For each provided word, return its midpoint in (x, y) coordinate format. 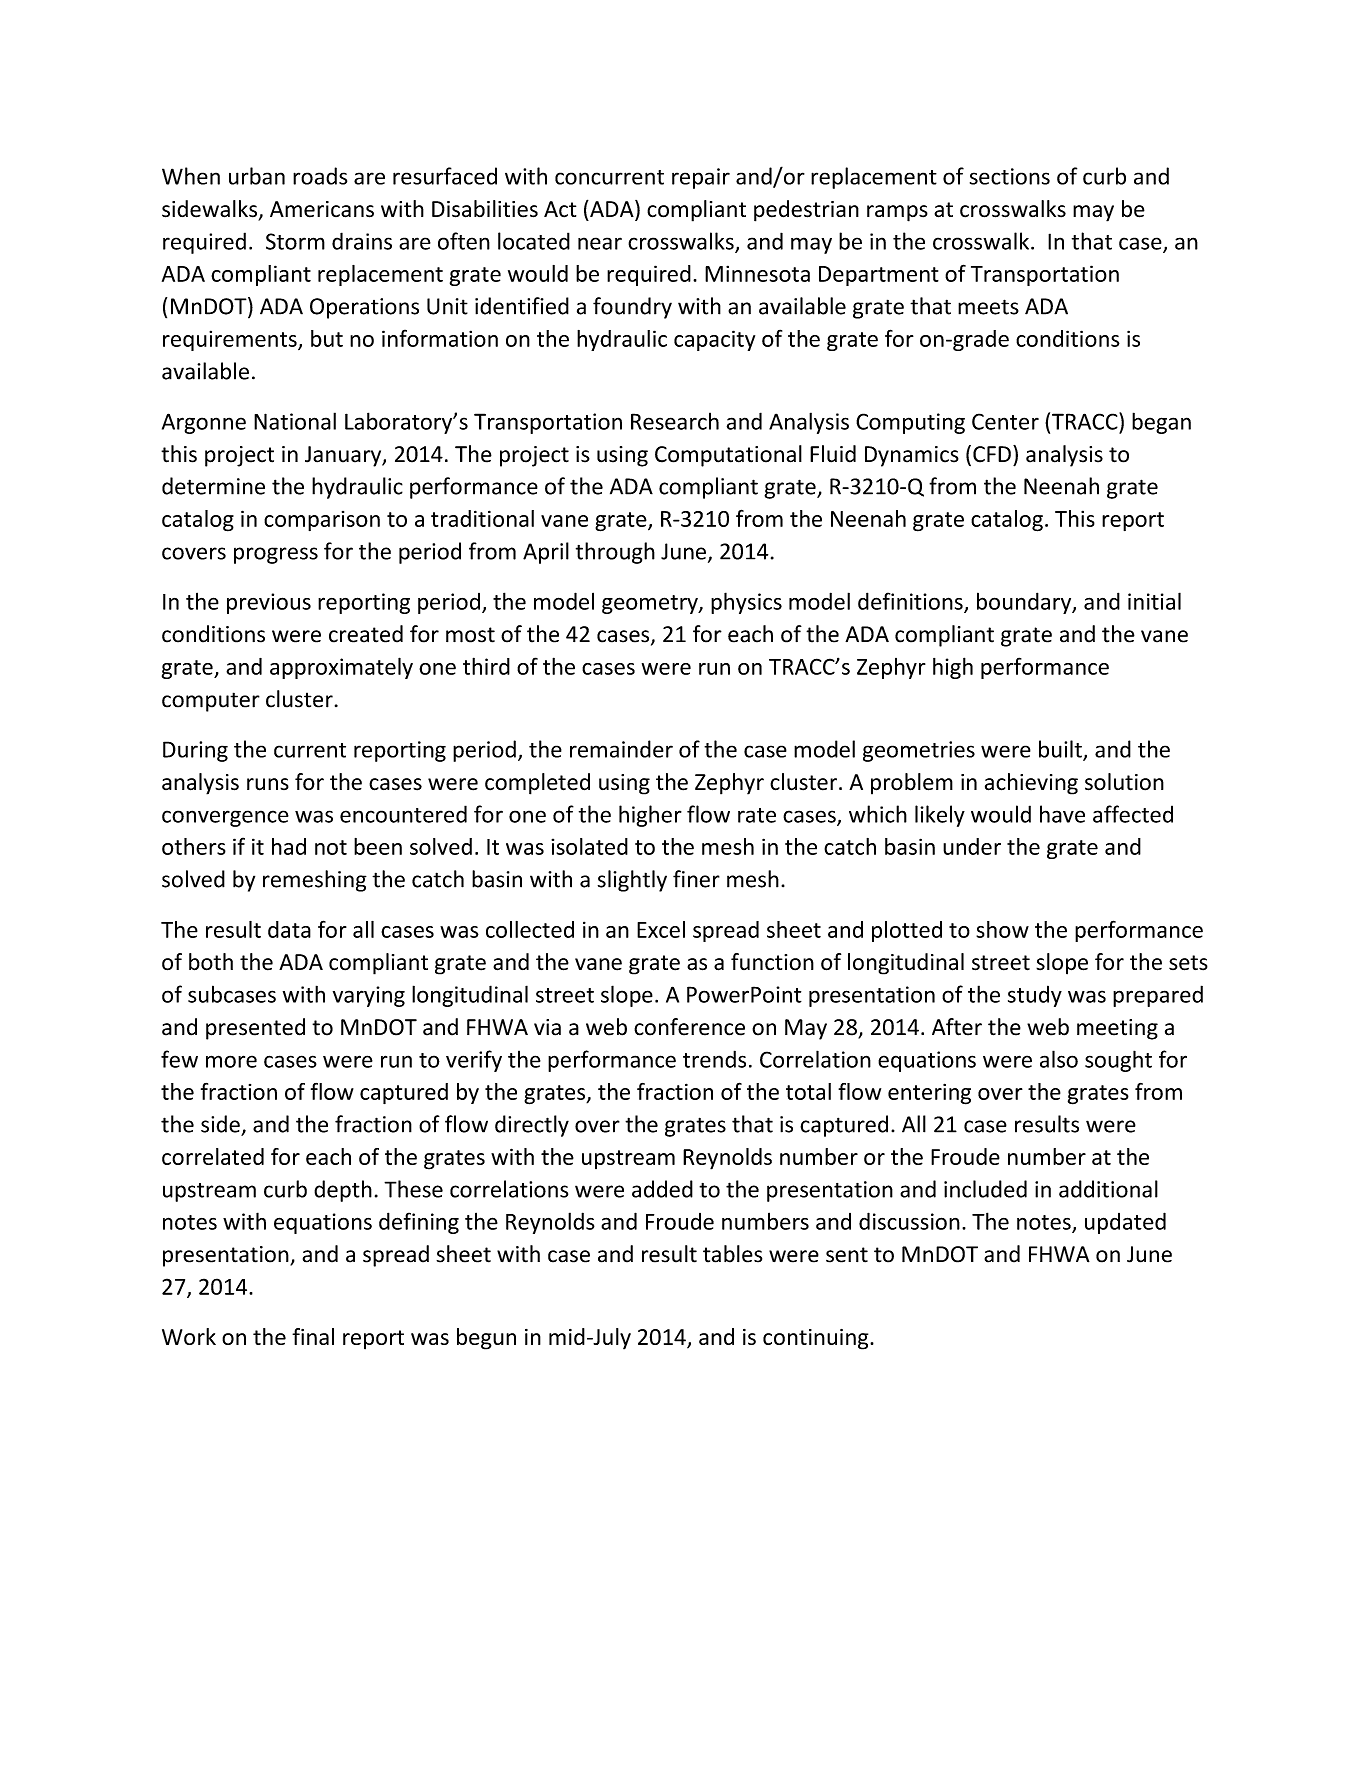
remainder (621, 749)
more (231, 1061)
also (1059, 1059)
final (313, 1336)
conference (689, 1027)
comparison (322, 521)
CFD (992, 454)
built (1061, 750)
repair (701, 178)
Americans (322, 209)
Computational (728, 456)
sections (1010, 176)
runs (268, 784)
